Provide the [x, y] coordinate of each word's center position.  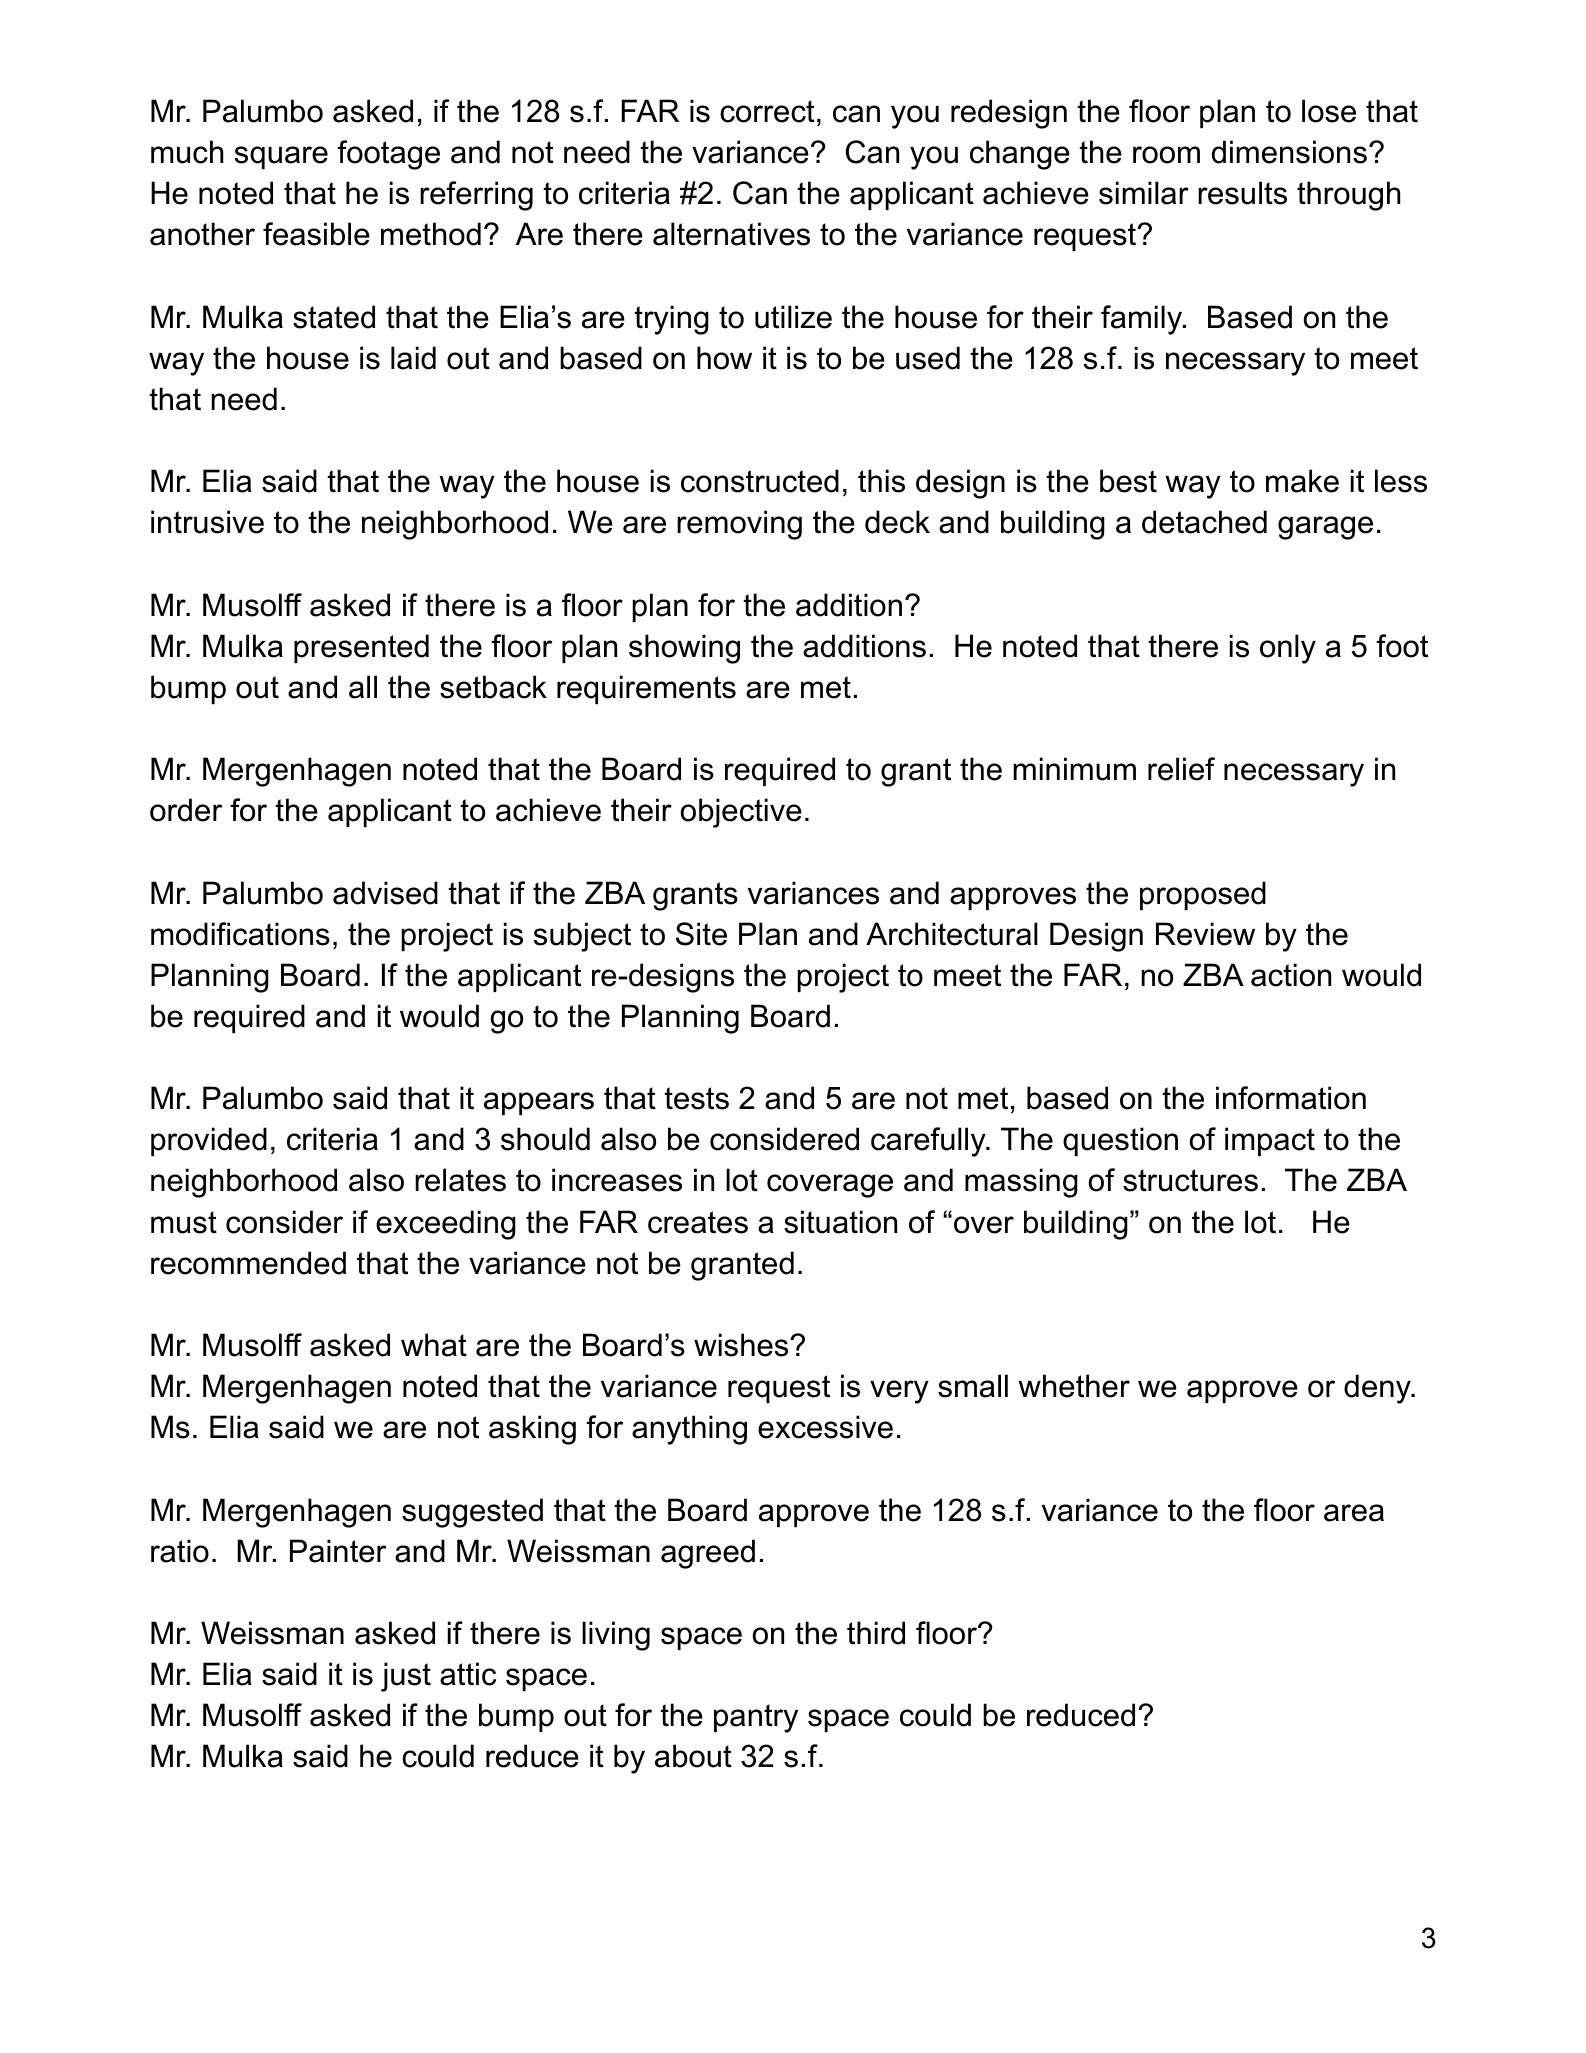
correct [767, 111]
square [281, 157]
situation [840, 1222]
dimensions [1289, 152]
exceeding [446, 1225]
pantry [756, 1718]
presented [361, 648]
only [1288, 649]
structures [1190, 1180]
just [406, 1677]
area [1354, 1513]
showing [684, 649]
